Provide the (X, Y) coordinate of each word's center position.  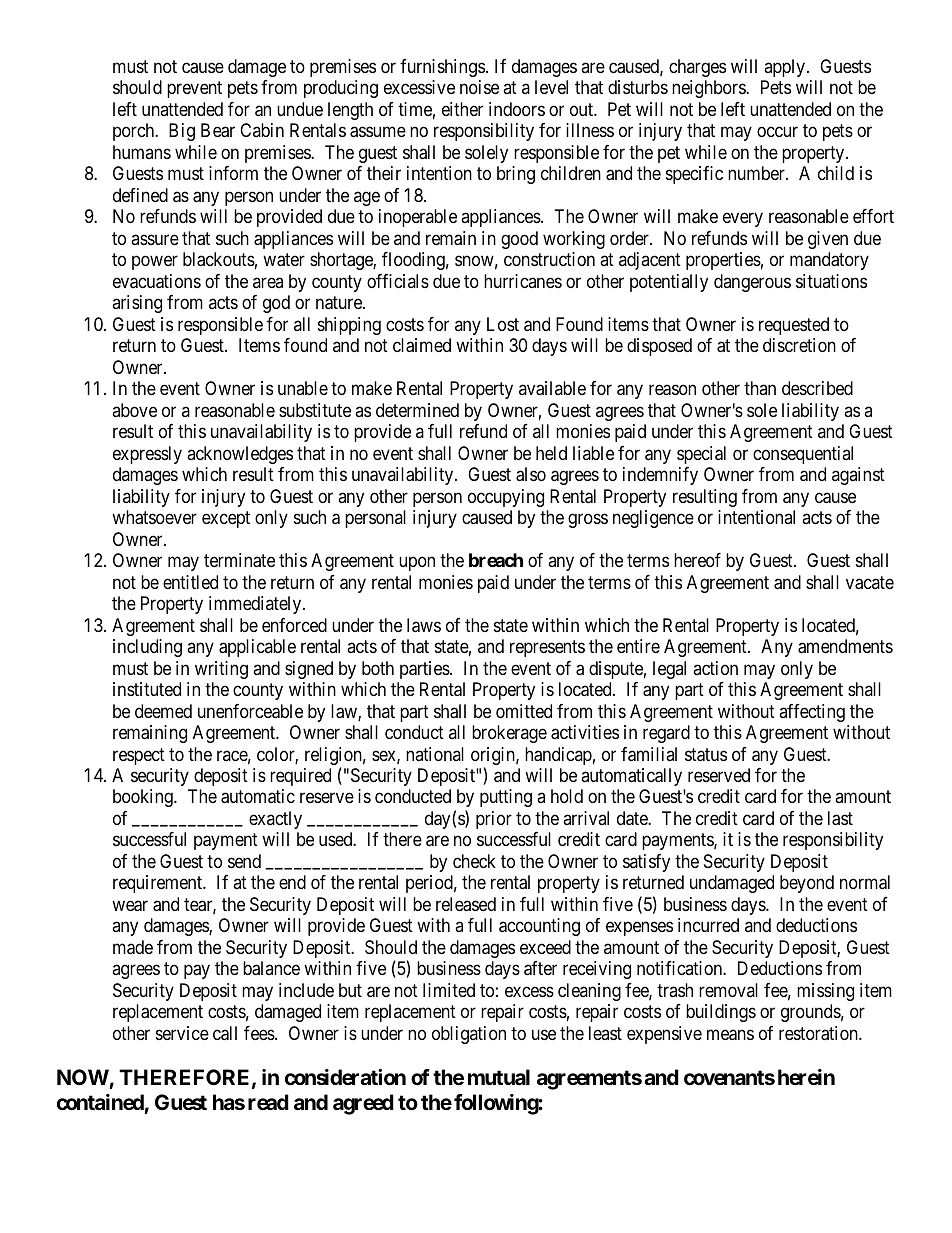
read (268, 1102)
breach (496, 560)
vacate (870, 583)
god (276, 304)
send (244, 861)
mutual (499, 1077)
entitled (190, 582)
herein (806, 1077)
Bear (218, 130)
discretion (799, 345)
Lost (503, 324)
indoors (517, 109)
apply (786, 68)
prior (494, 820)
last (840, 818)
